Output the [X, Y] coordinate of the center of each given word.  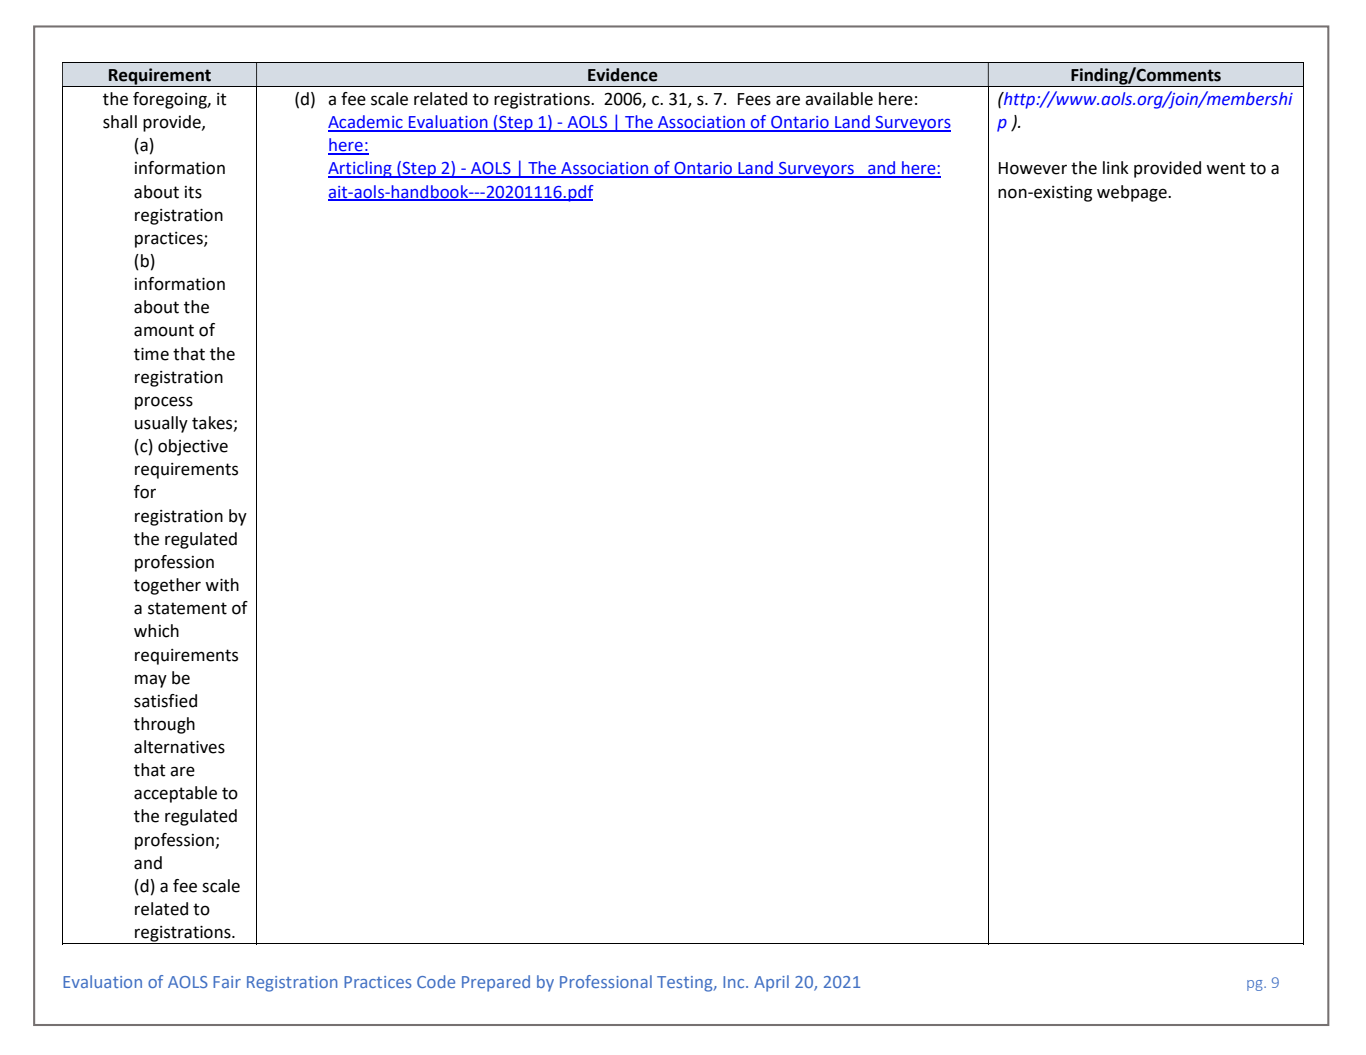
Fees [754, 99]
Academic [366, 123]
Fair [227, 982]
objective [193, 447]
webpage [1133, 193]
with [222, 585]
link [1116, 167]
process [164, 403]
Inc [735, 982]
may [151, 681]
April [771, 983]
